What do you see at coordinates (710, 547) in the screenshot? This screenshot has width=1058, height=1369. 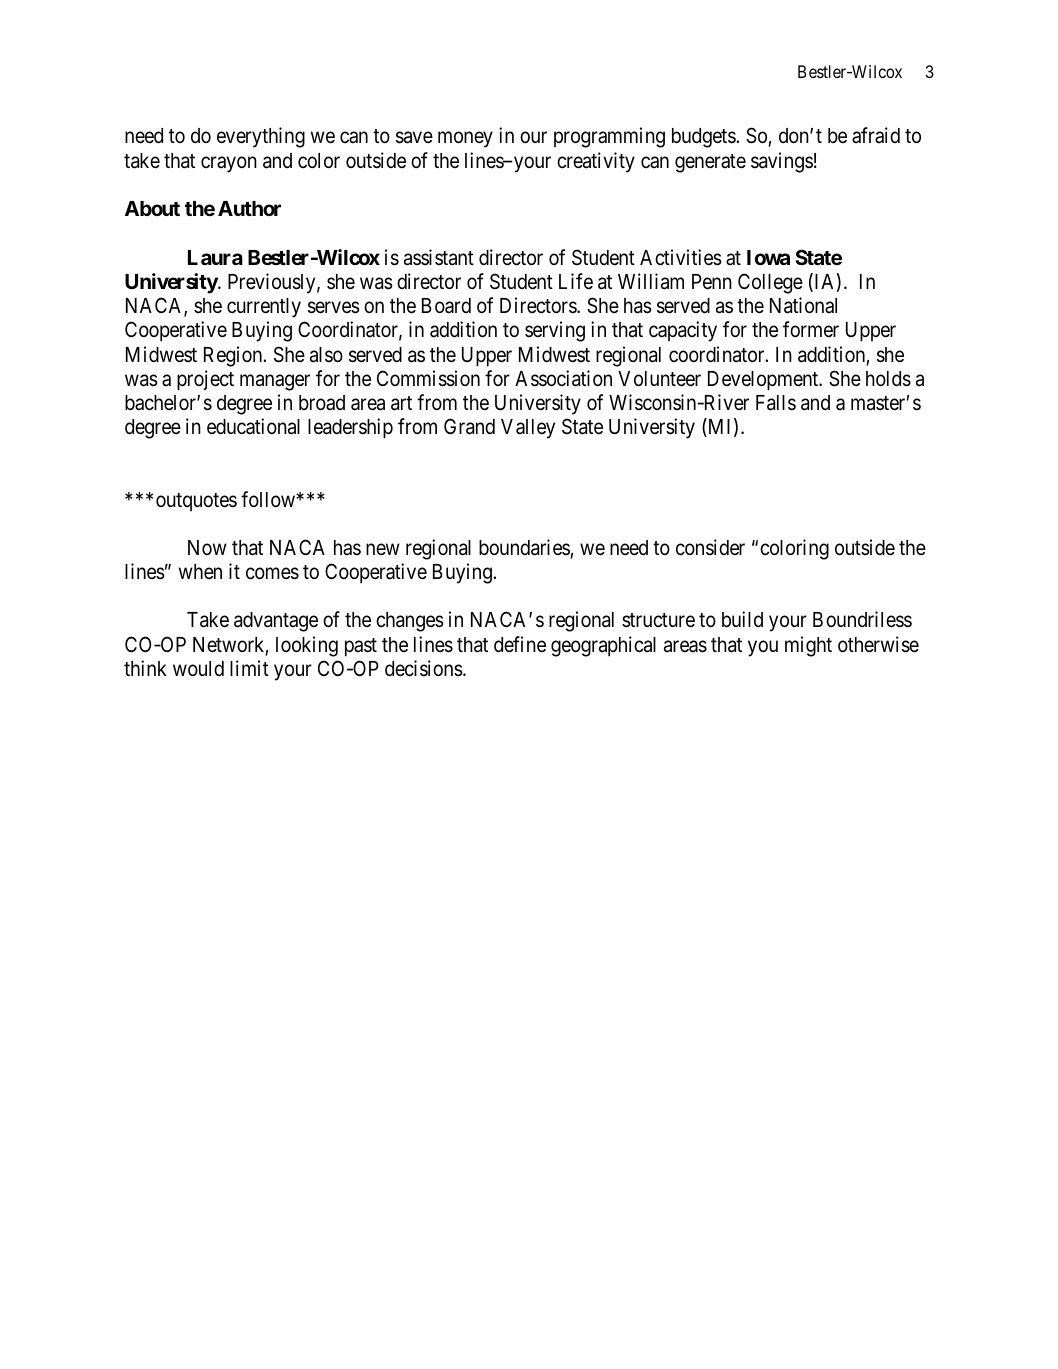 I see `consider` at bounding box center [710, 547].
